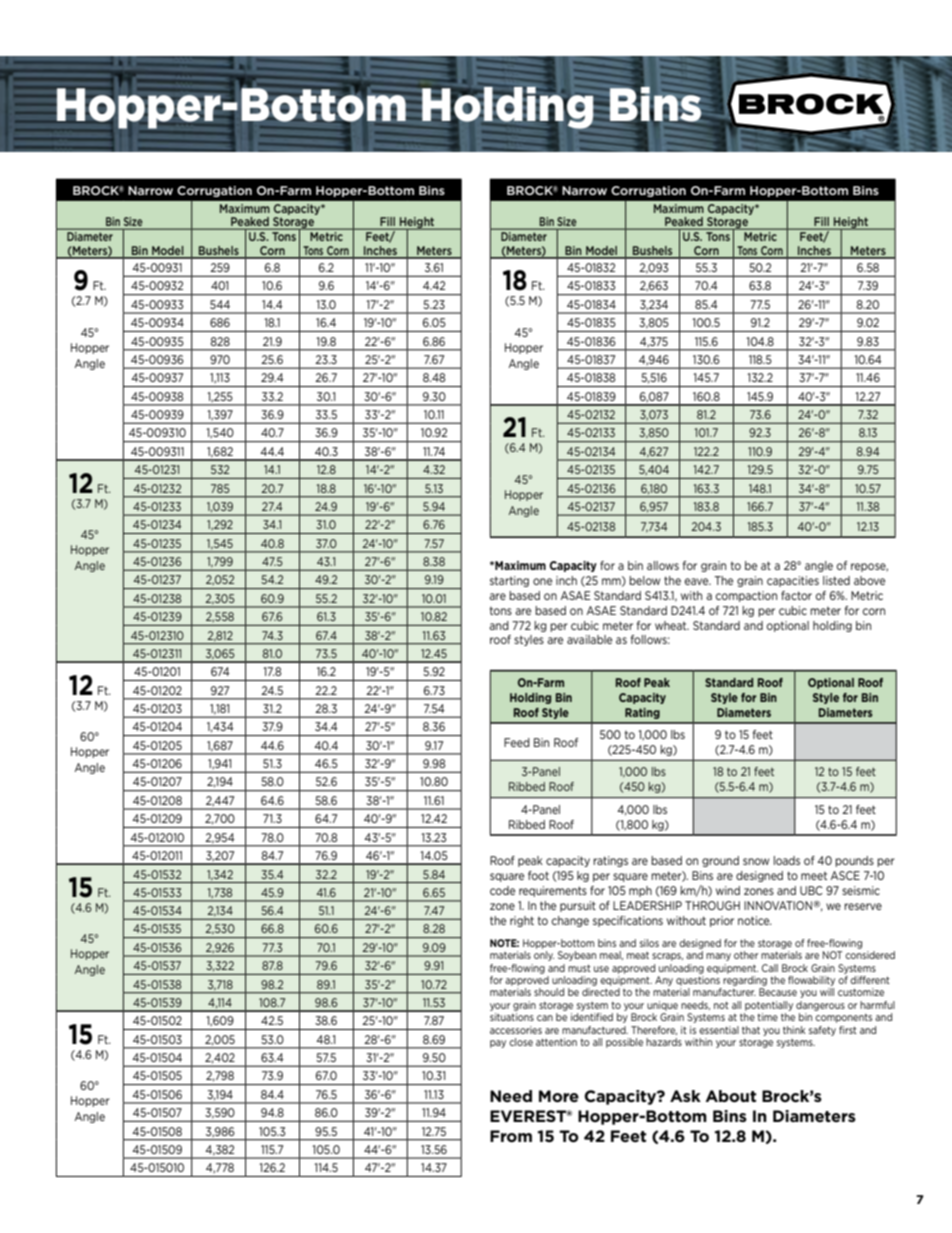 Image resolution: width=952 pixels, height=1233 pixels. What do you see at coordinates (698, 581) in the screenshot?
I see `eave` at bounding box center [698, 581].
